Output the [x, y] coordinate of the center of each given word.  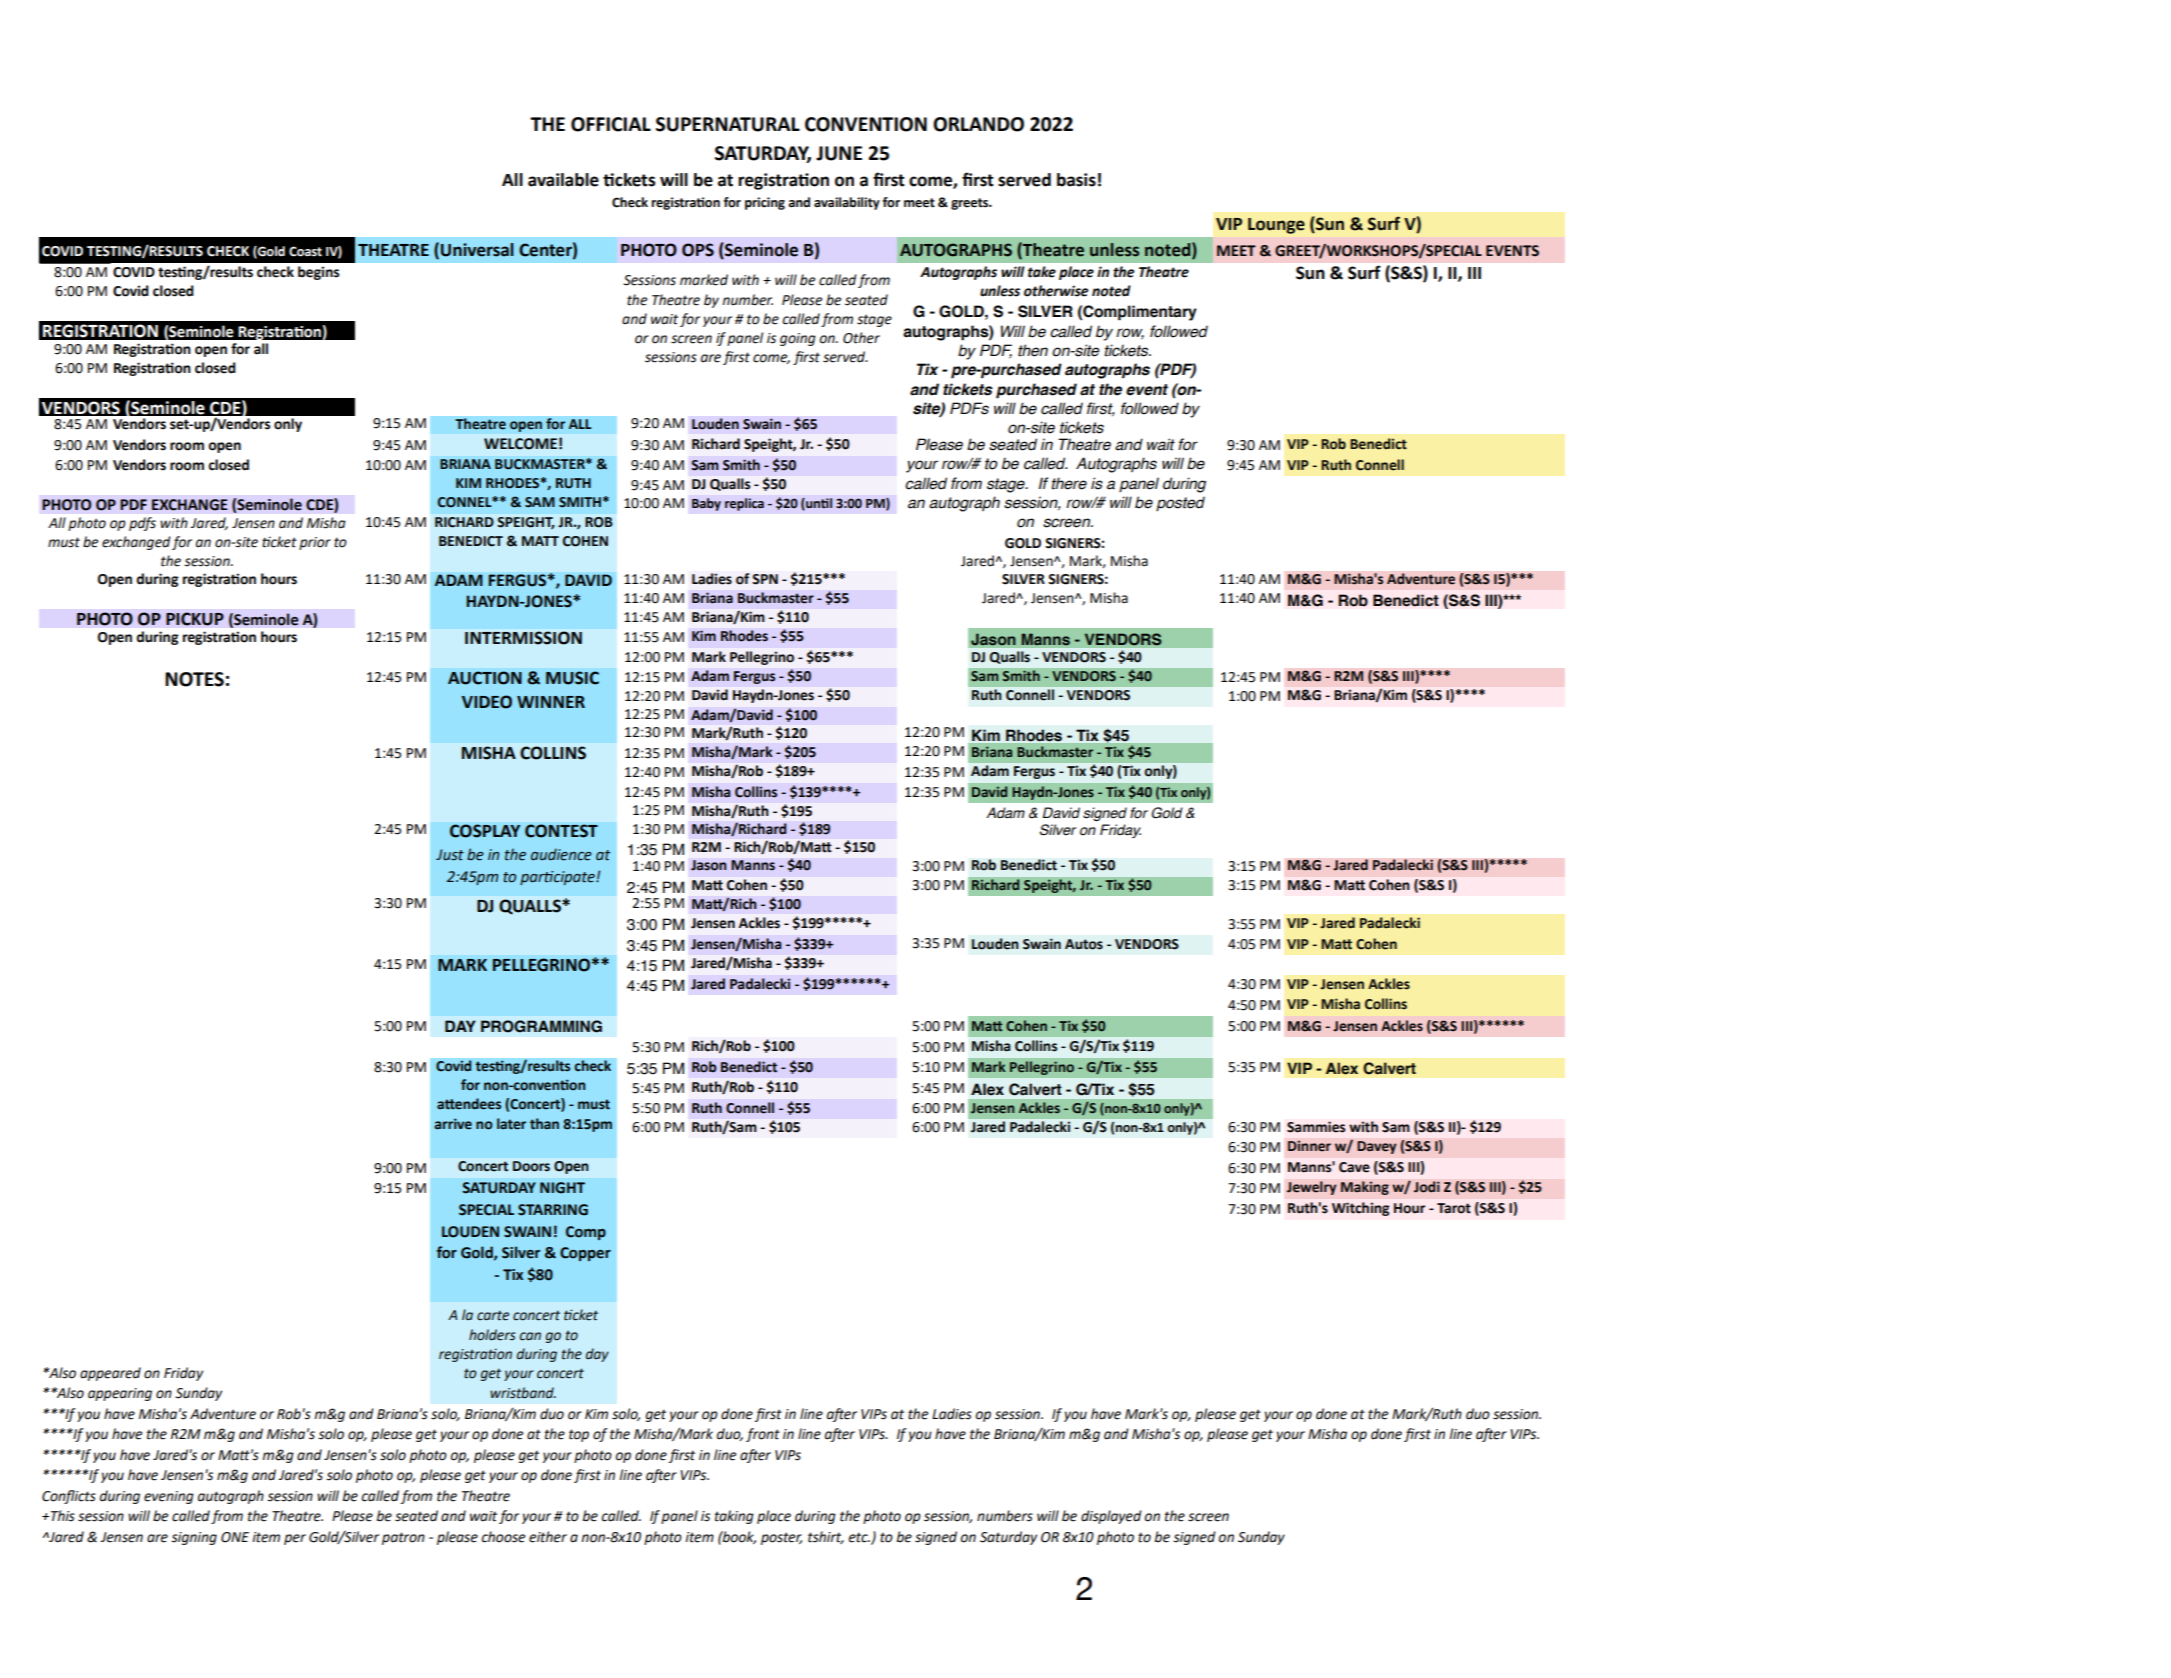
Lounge [1276, 226]
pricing [765, 203]
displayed [1111, 1517]
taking [734, 1517]
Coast [305, 251]
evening [169, 1497]
